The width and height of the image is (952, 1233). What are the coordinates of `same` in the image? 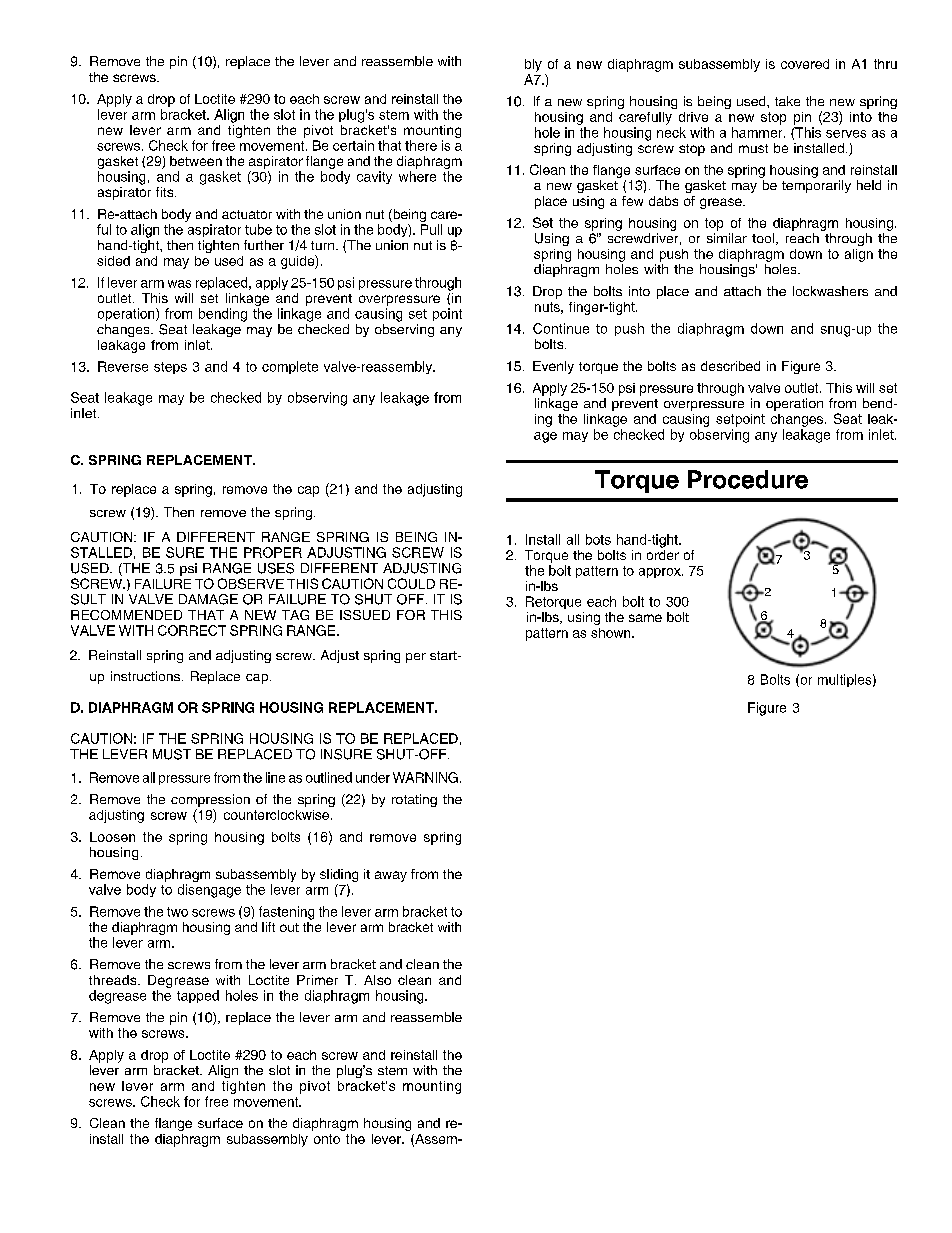 It's located at (645, 618).
